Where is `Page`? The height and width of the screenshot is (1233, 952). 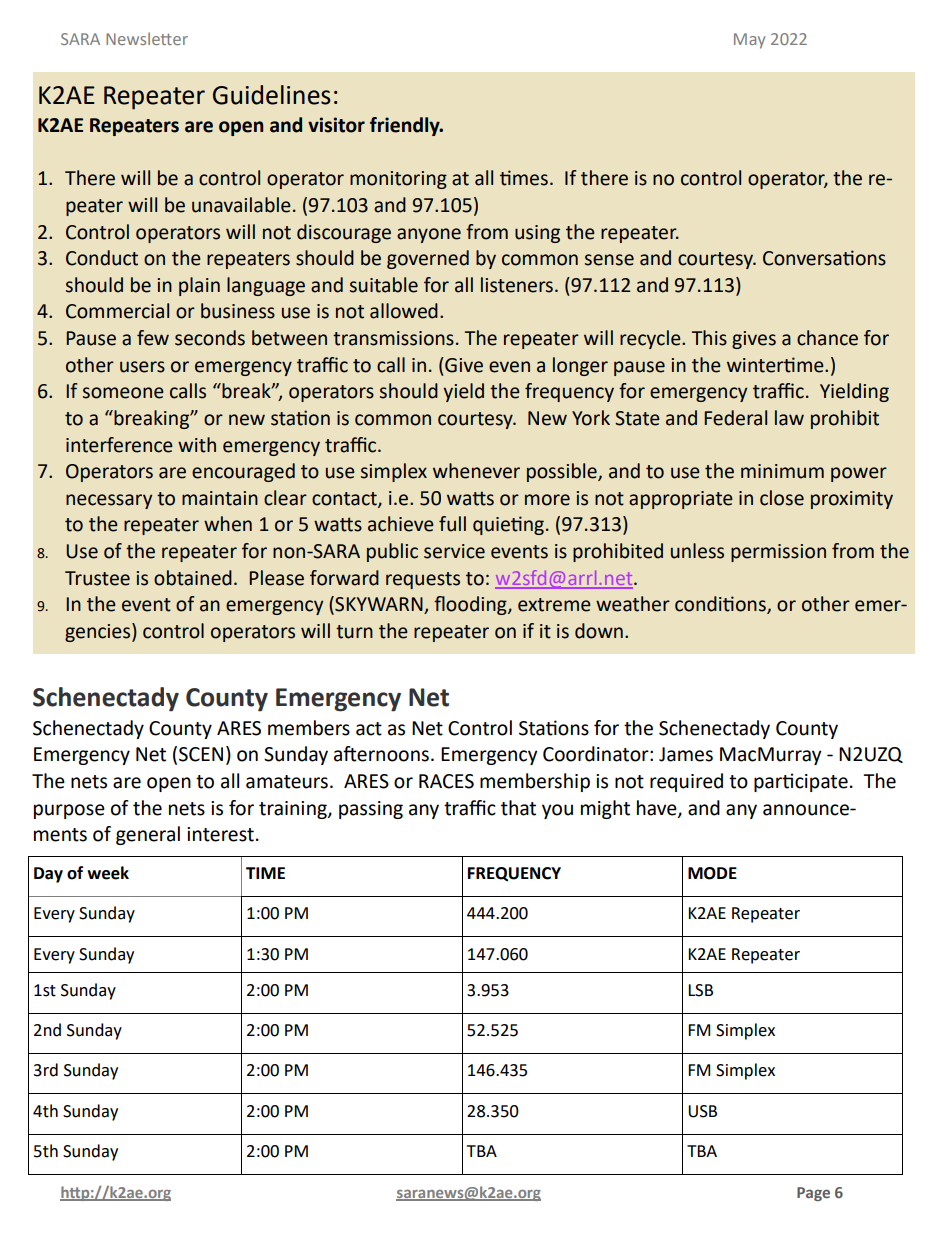 Page is located at coordinates (813, 1194).
